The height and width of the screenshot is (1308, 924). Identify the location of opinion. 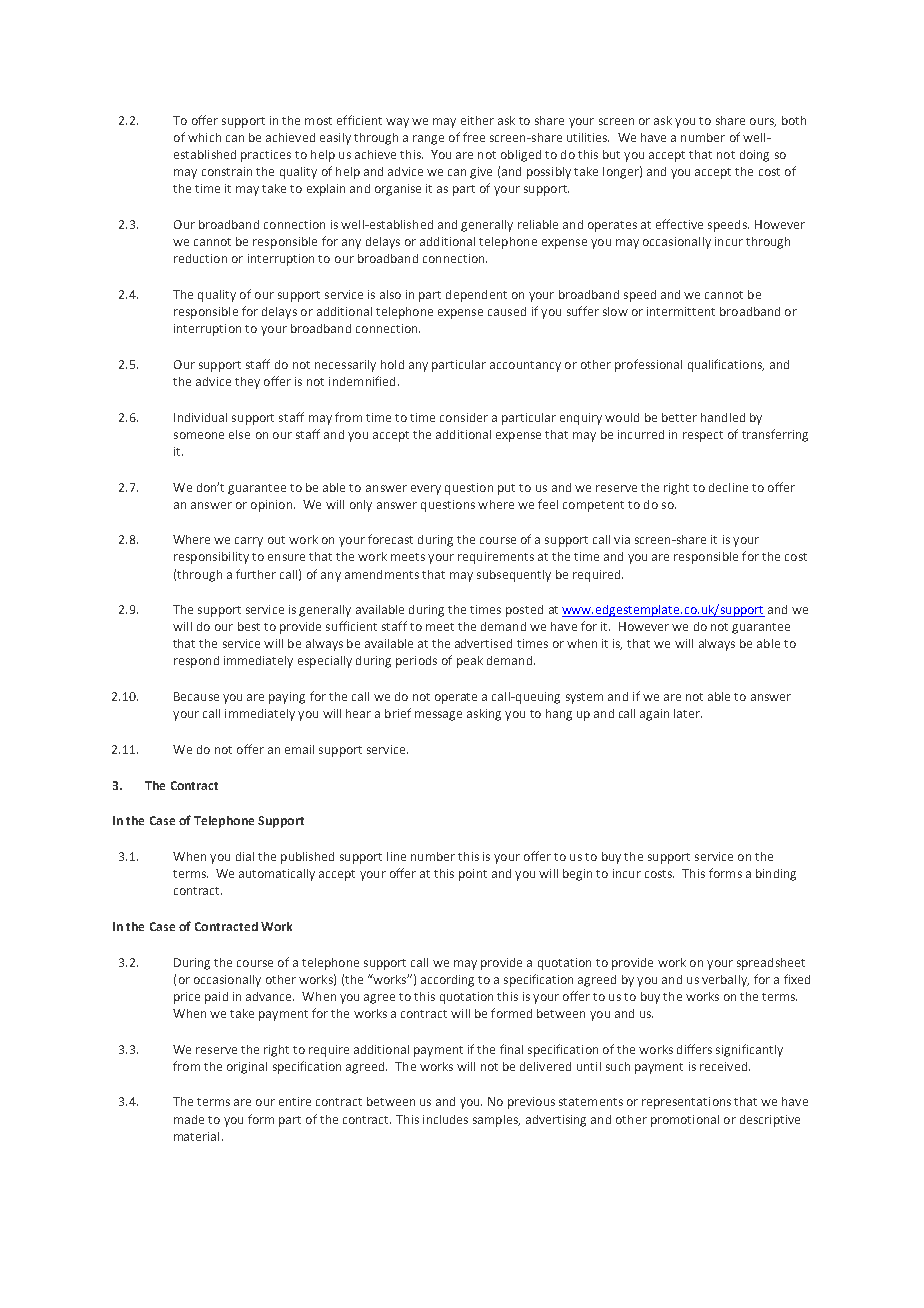
(273, 506).
